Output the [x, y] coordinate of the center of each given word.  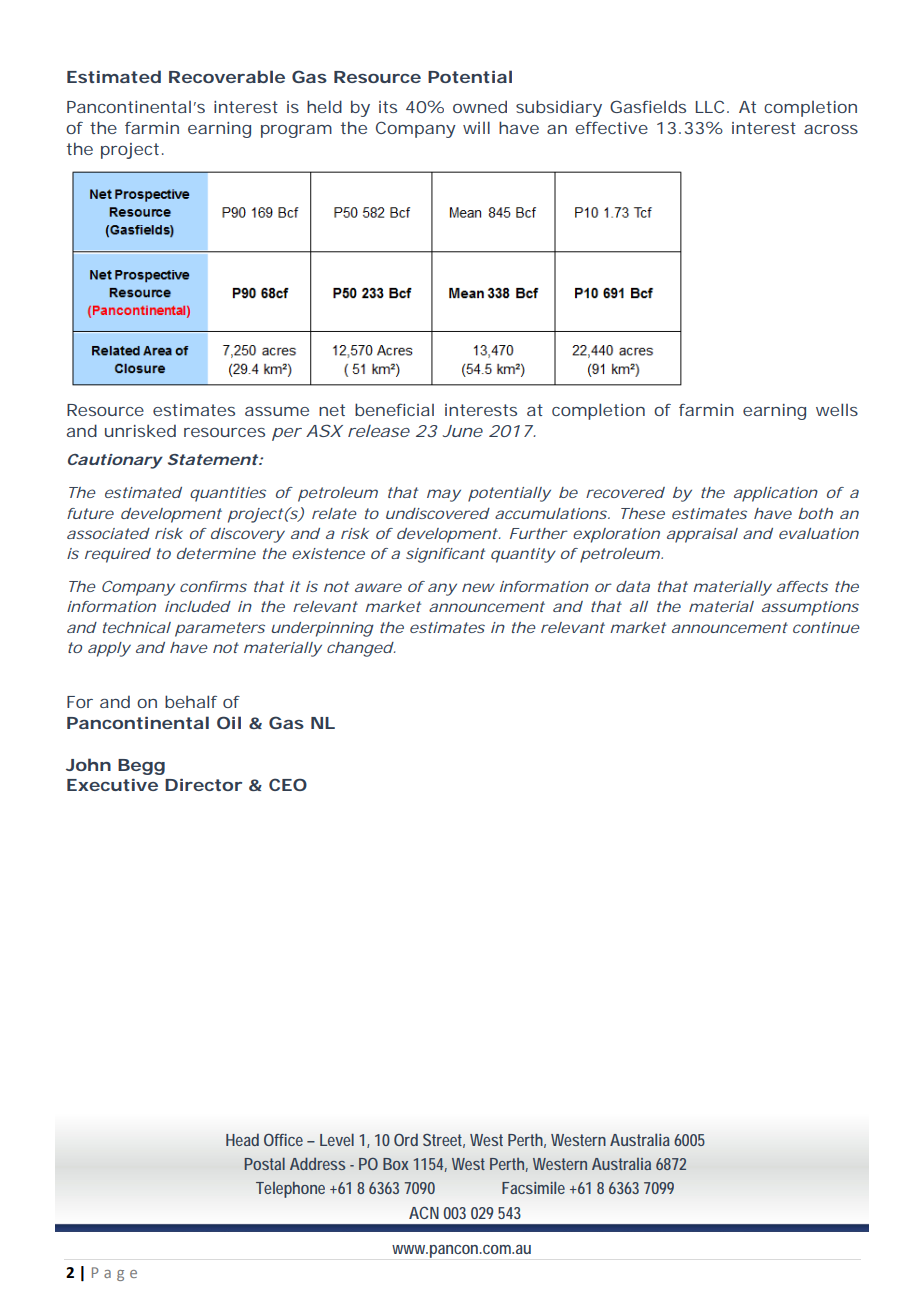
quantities [228, 494]
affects [802, 586]
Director [203, 785]
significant [445, 555]
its [388, 107]
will [476, 127]
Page [114, 1274]
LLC [710, 106]
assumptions [810, 608]
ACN [424, 1212]
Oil [229, 722]
